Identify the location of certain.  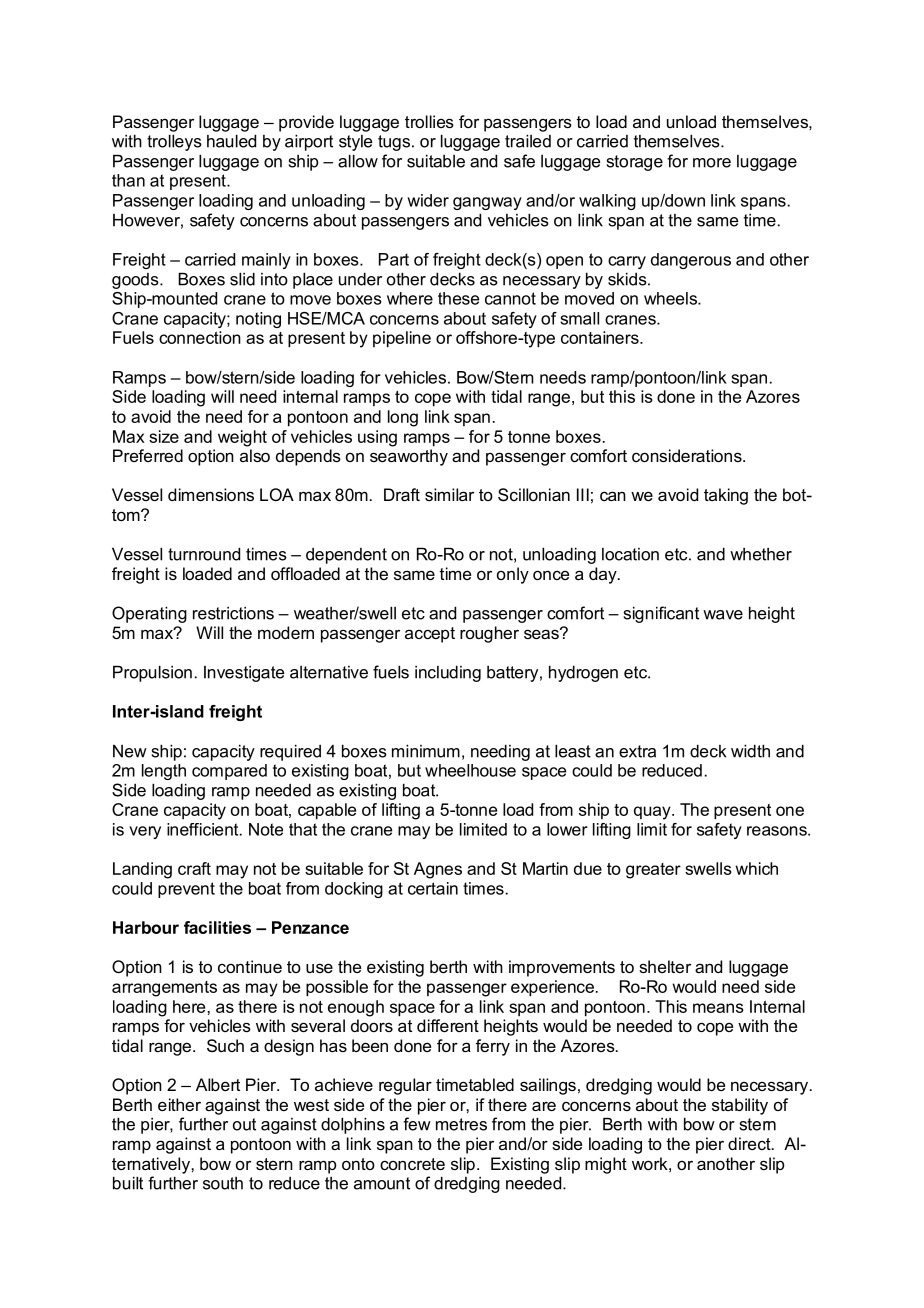
(433, 888).
